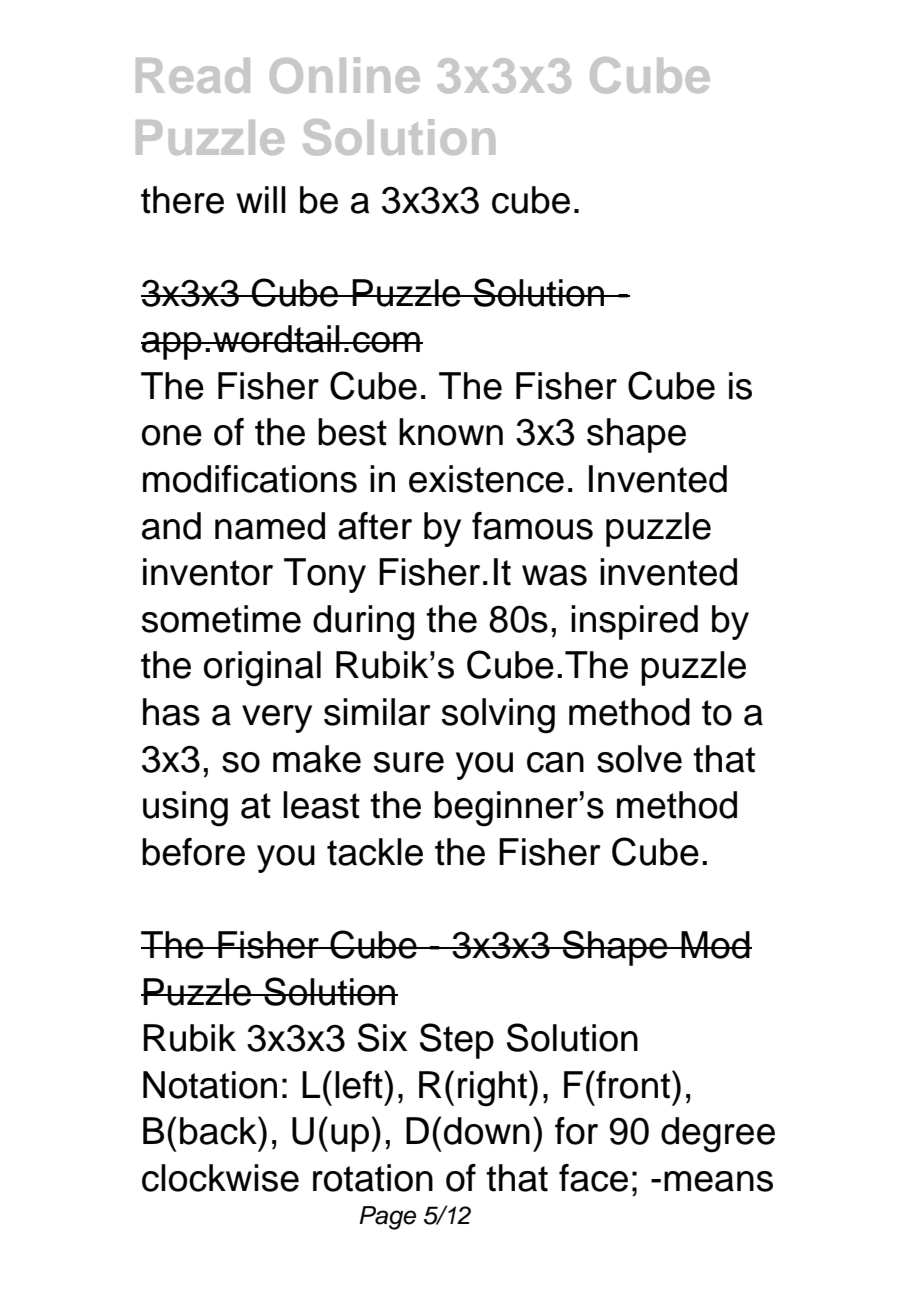  What do you see at coordinates (193, 852) in the screenshot?
I see `before` at bounding box center [193, 852].
